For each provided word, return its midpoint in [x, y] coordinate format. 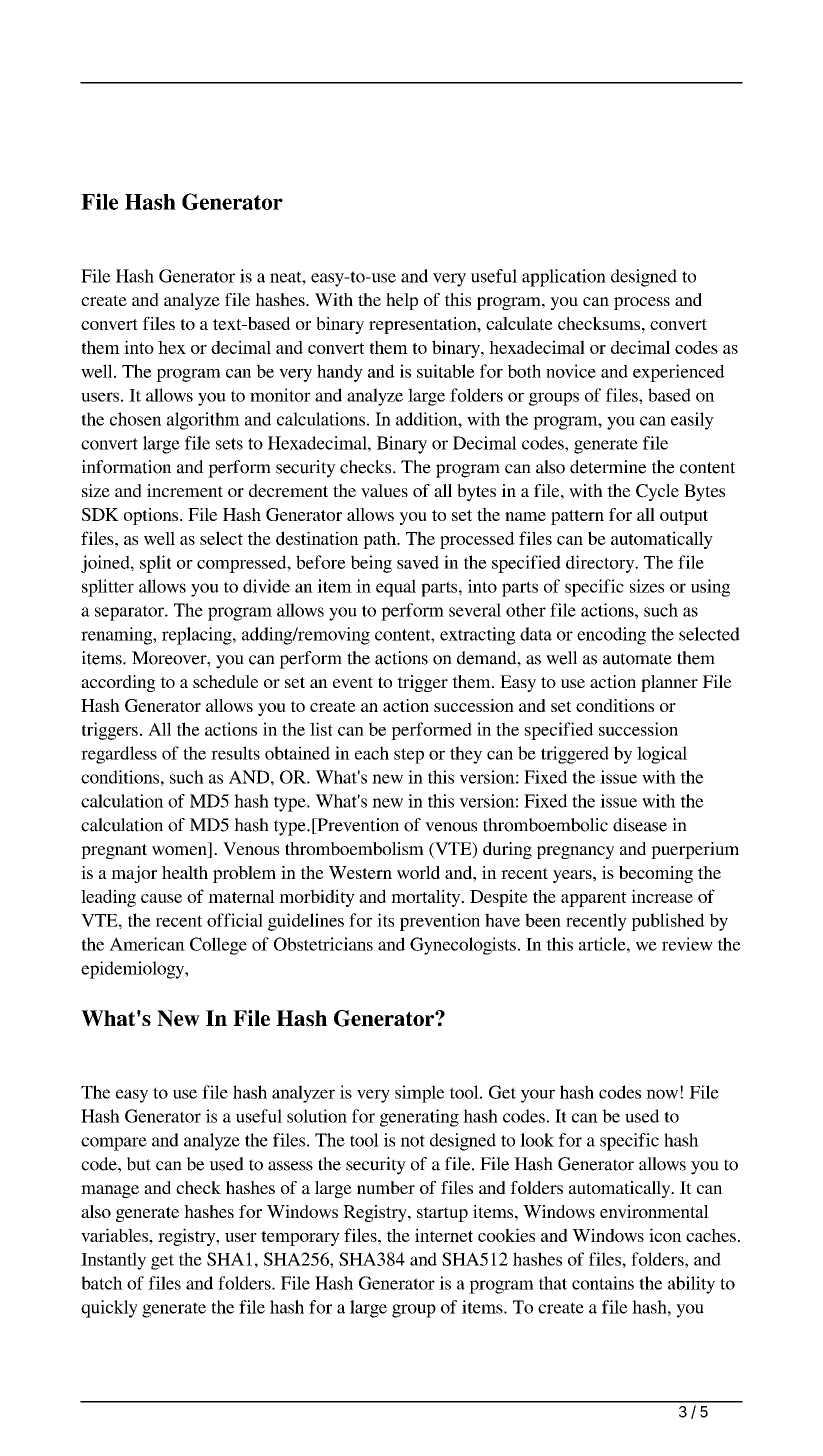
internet [444, 1235]
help [402, 301]
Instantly [113, 1261]
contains [603, 1283]
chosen [136, 419]
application [564, 278]
